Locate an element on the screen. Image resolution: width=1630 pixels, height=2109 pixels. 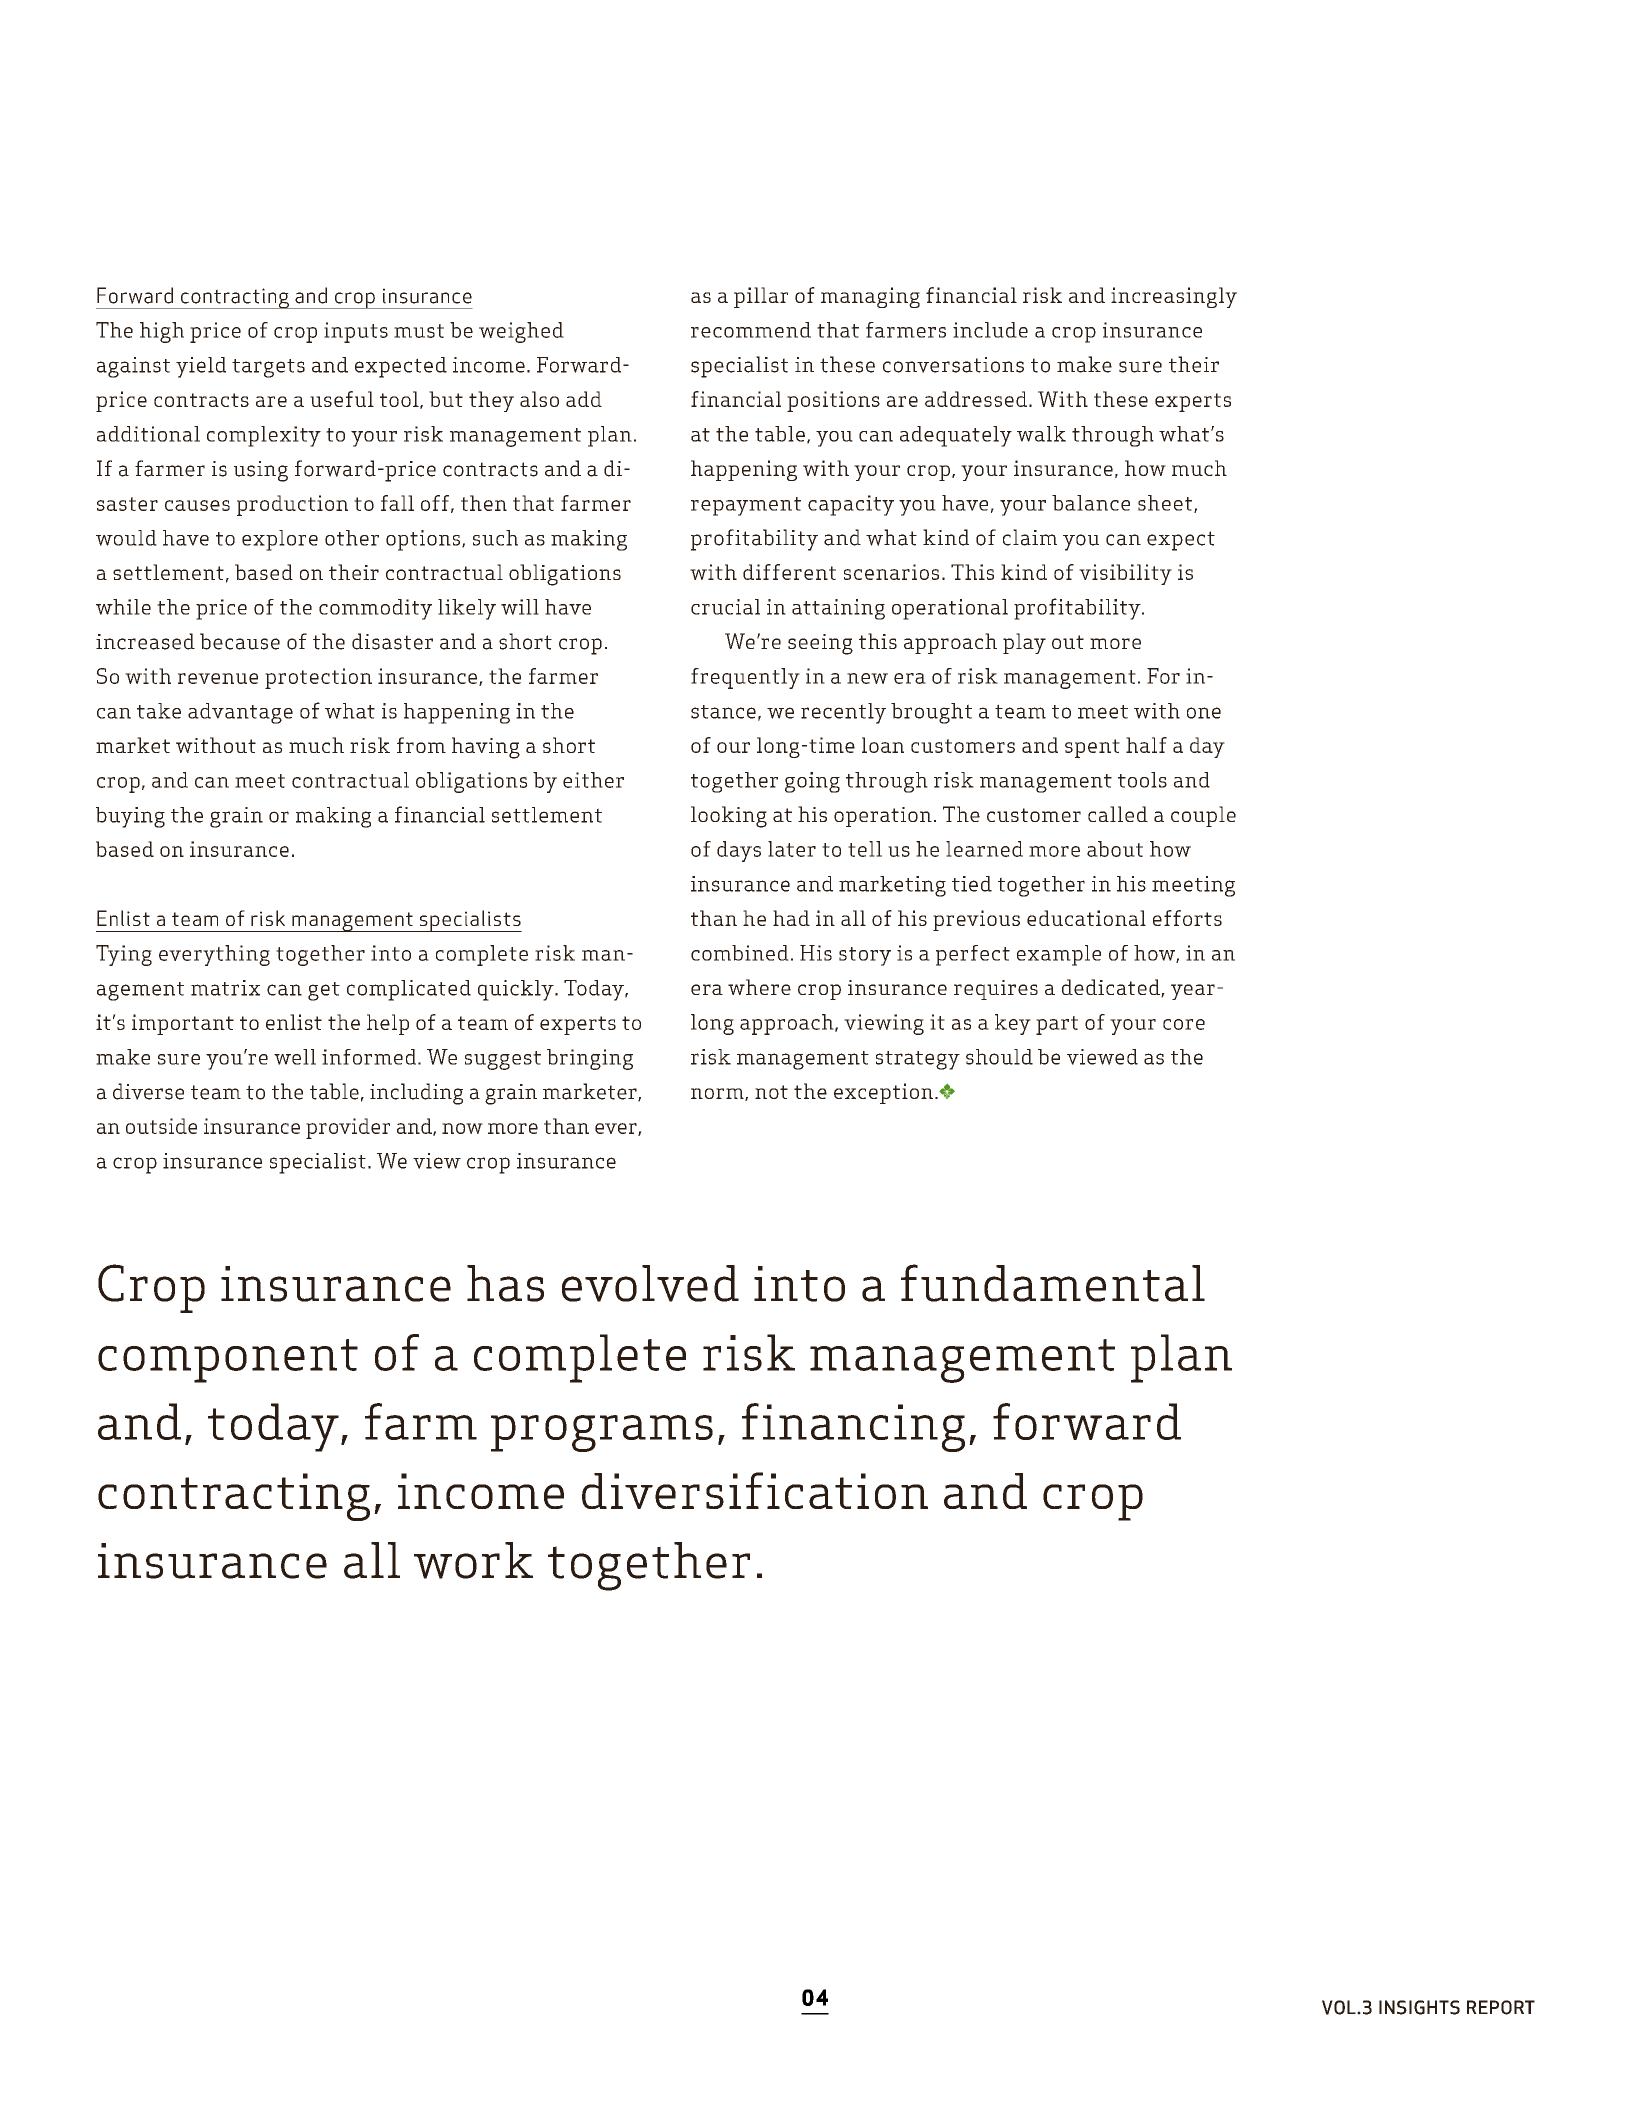
spent is located at coordinates (1092, 748).
